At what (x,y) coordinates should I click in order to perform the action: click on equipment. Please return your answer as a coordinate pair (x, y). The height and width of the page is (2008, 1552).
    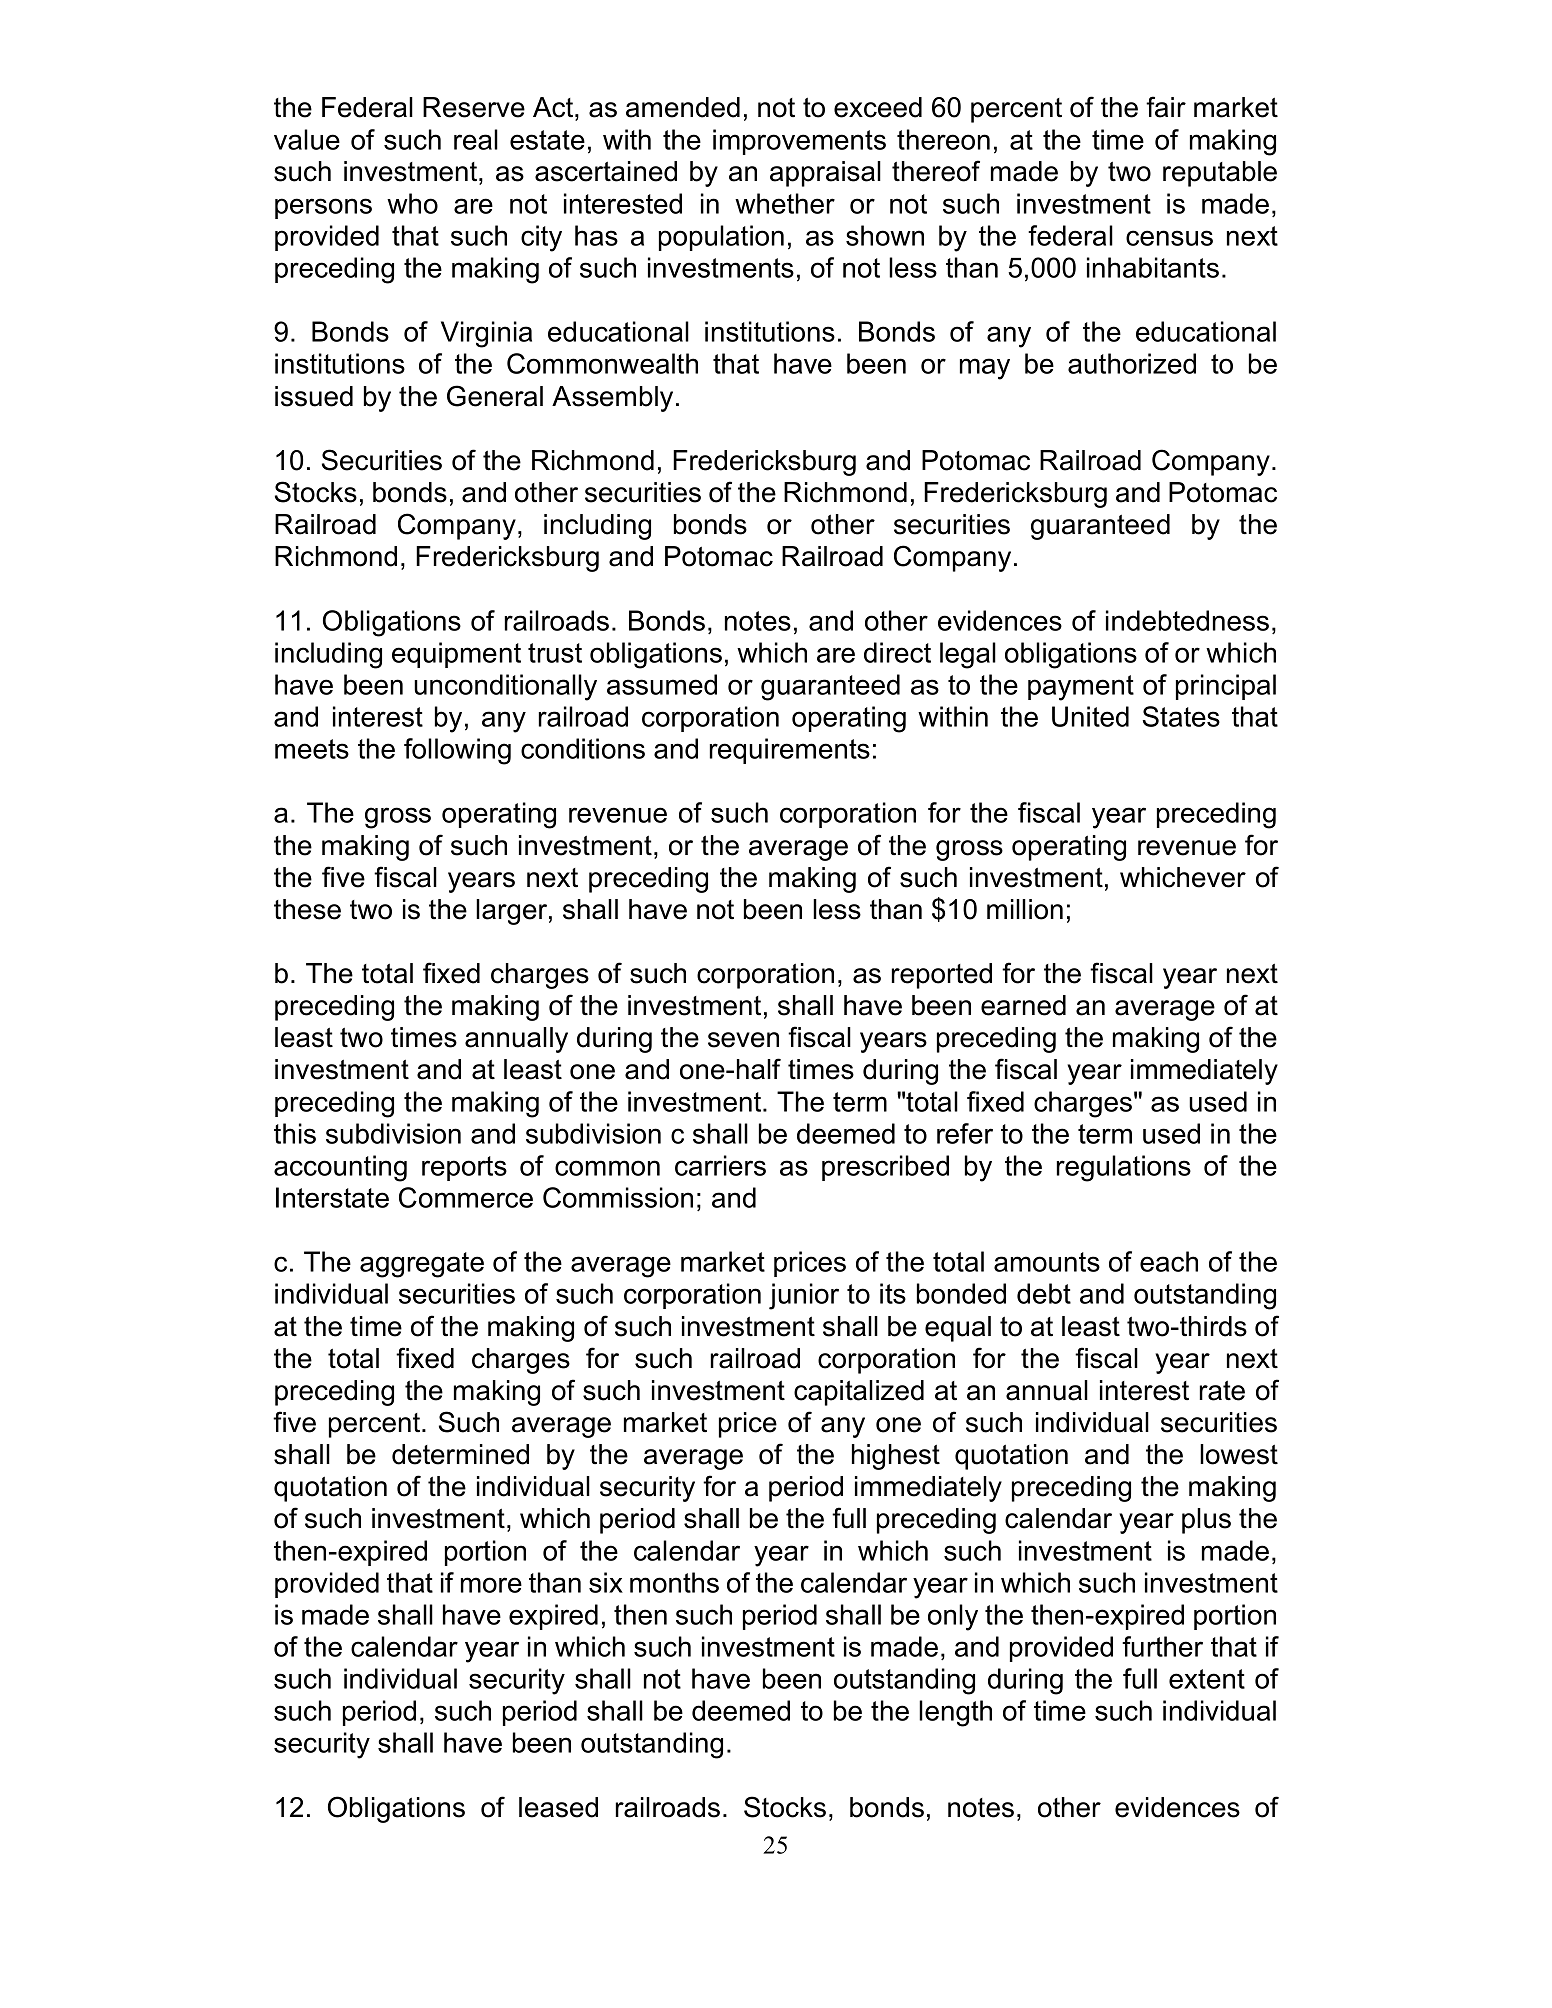
    Looking at the image, I should click on (456, 655).
